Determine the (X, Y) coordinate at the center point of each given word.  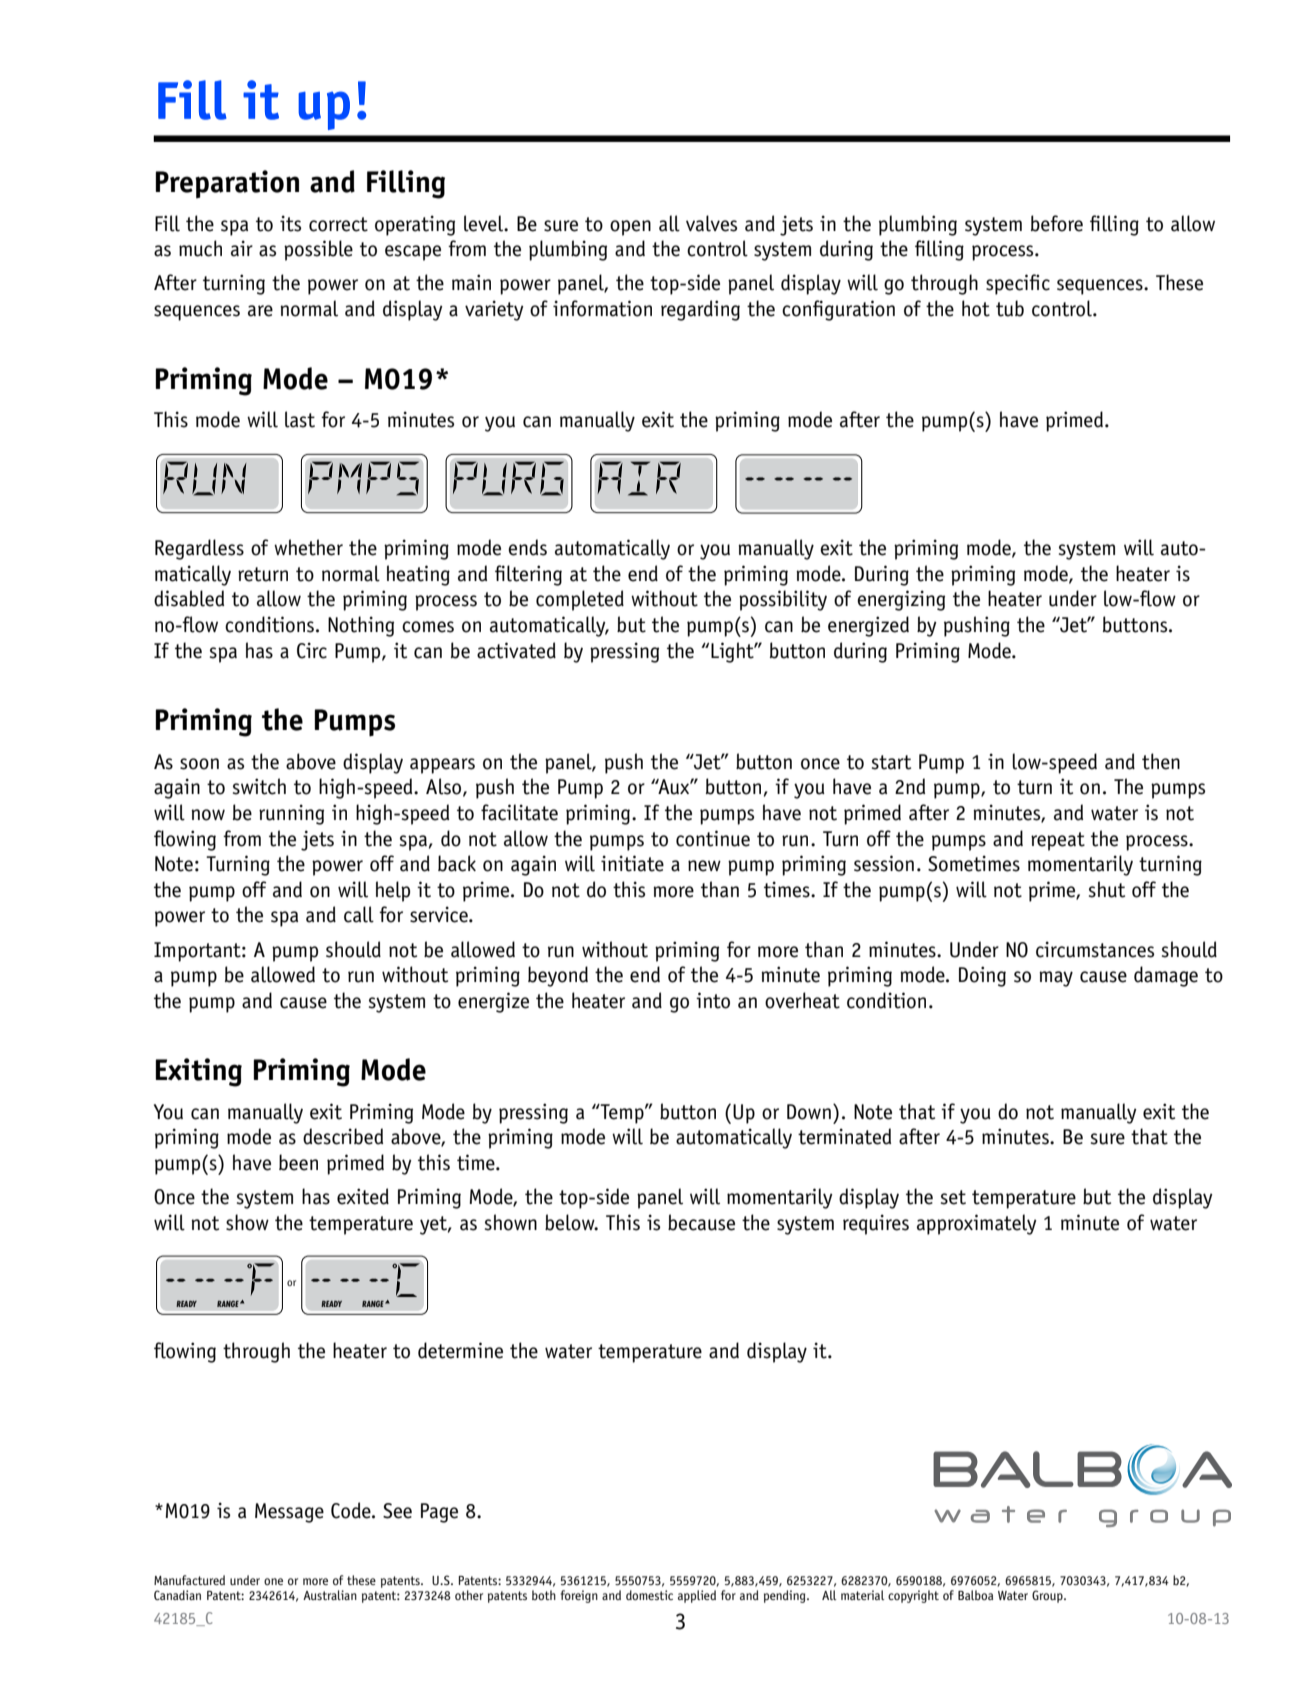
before (1057, 223)
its (290, 223)
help (393, 891)
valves (711, 223)
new (704, 866)
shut (1107, 889)
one (273, 1581)
